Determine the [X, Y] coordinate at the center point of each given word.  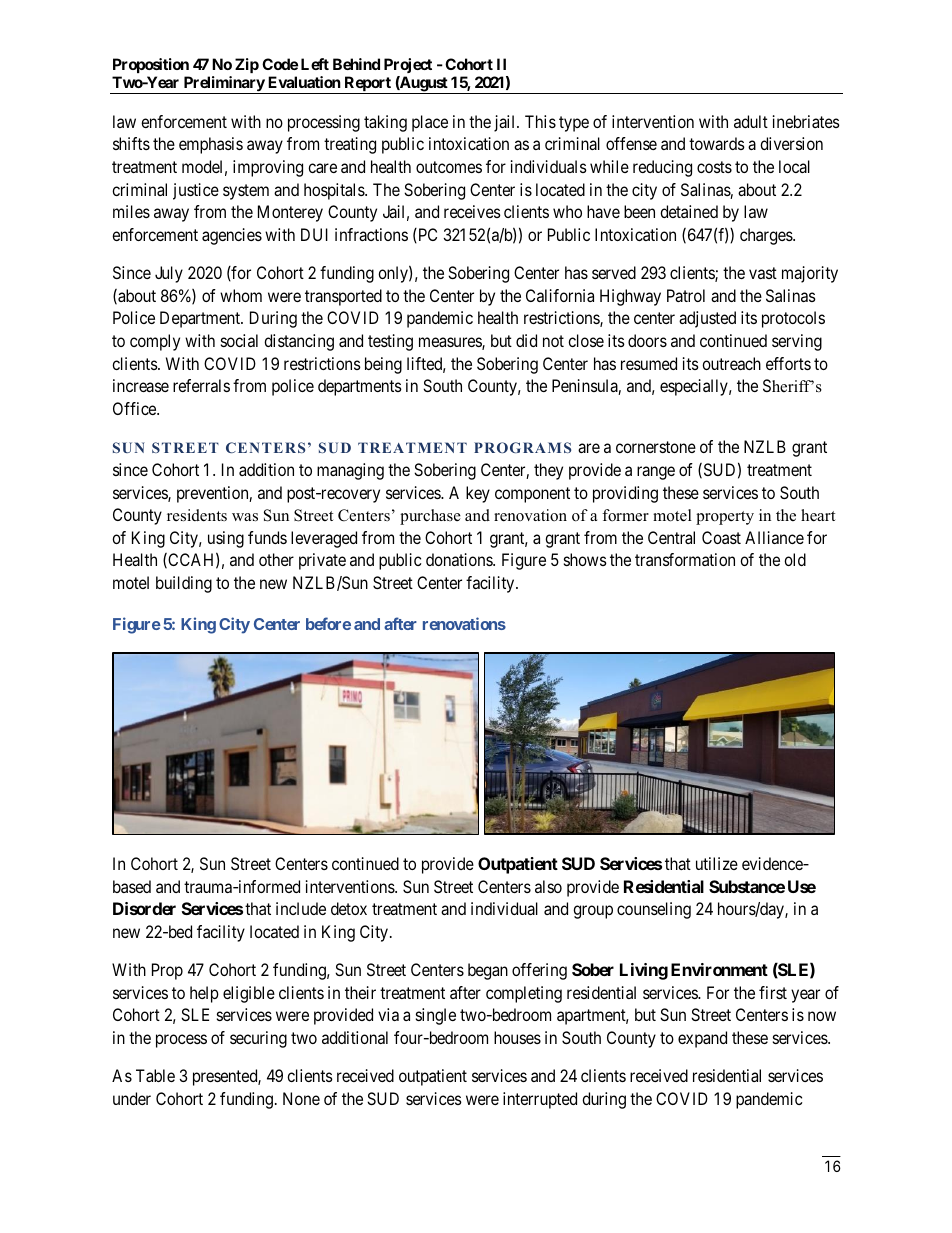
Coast [721, 537]
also [548, 886]
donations [460, 559]
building [184, 584]
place [430, 123]
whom [241, 295]
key [478, 494]
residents [197, 515]
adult [751, 121]
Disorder [144, 908]
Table [155, 1075]
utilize [717, 863]
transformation [685, 559]
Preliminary [223, 85]
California [560, 295]
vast [763, 273]
